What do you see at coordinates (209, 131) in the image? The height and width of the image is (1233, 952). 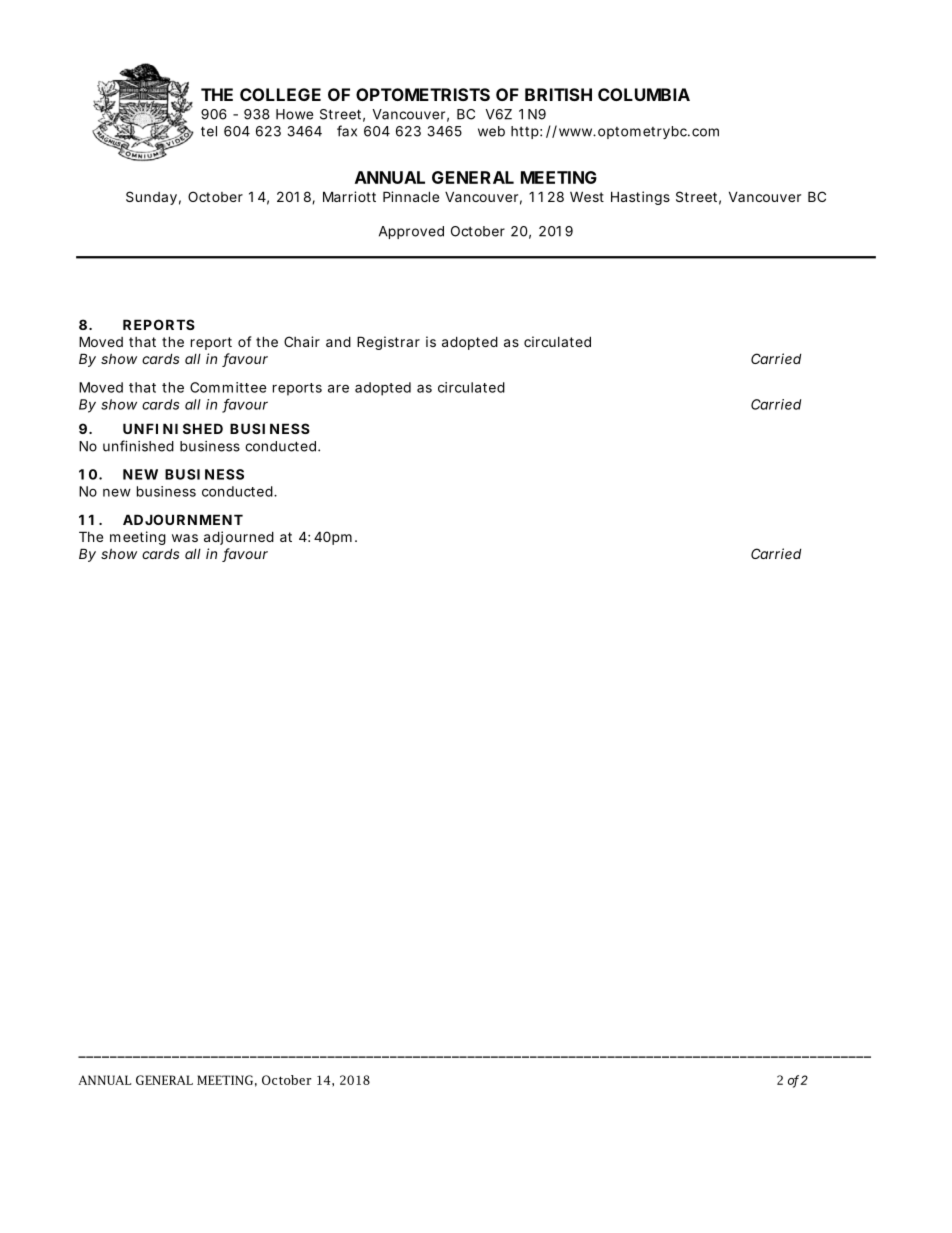 I see `tel` at bounding box center [209, 131].
